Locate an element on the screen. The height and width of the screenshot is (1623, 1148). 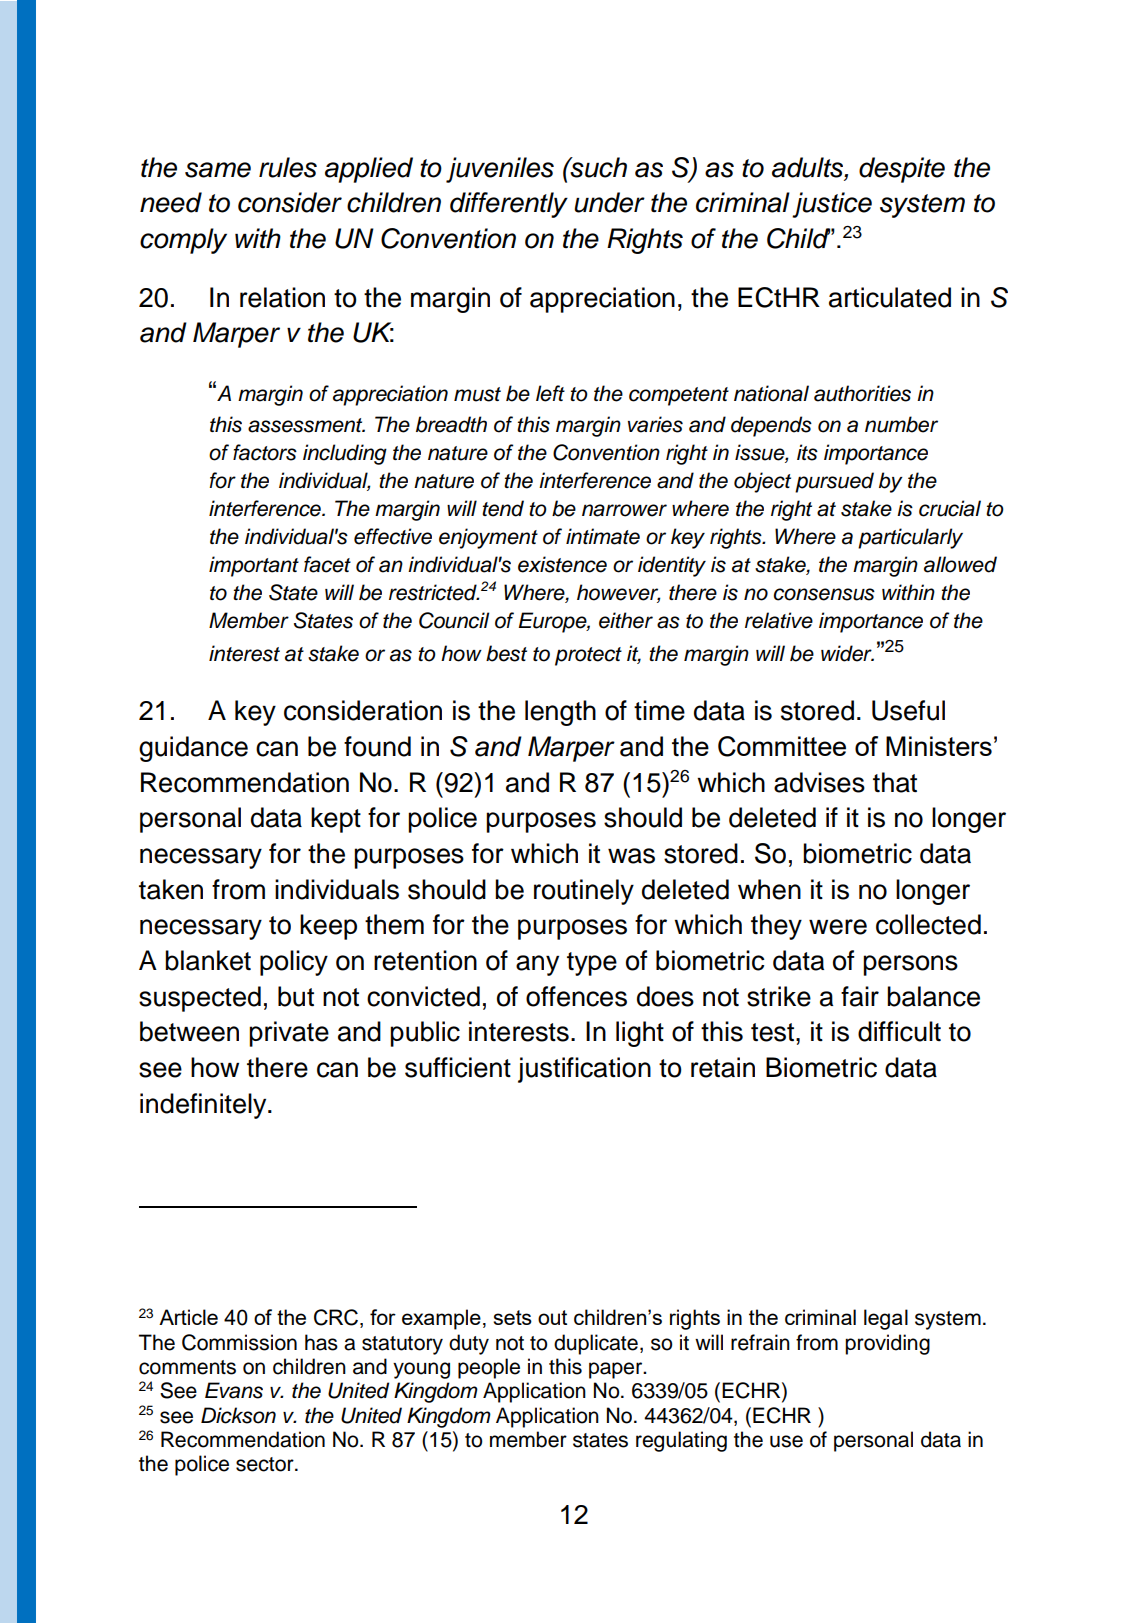
paper is located at coordinates (617, 1370).
